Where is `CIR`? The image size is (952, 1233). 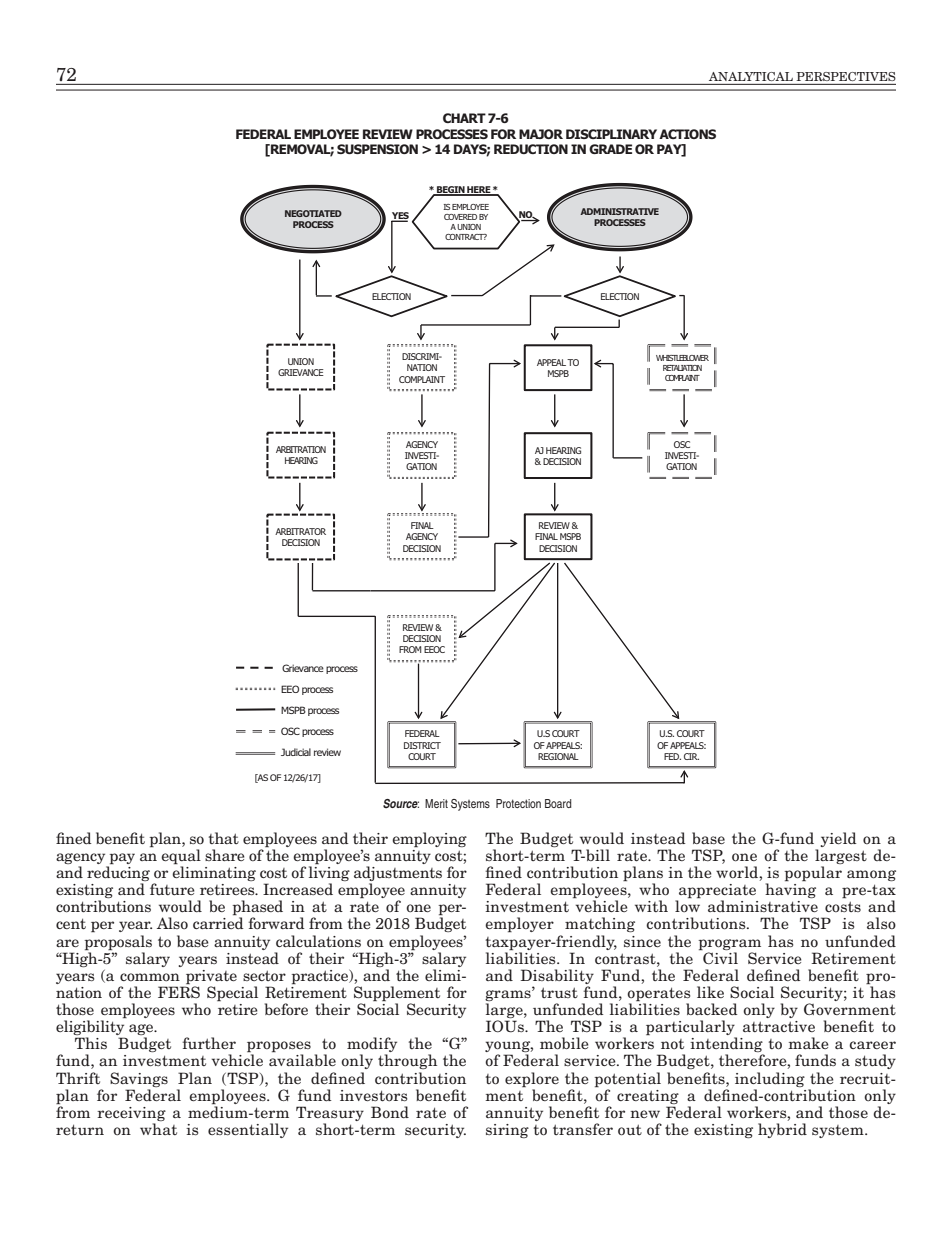 CIR is located at coordinates (691, 756).
